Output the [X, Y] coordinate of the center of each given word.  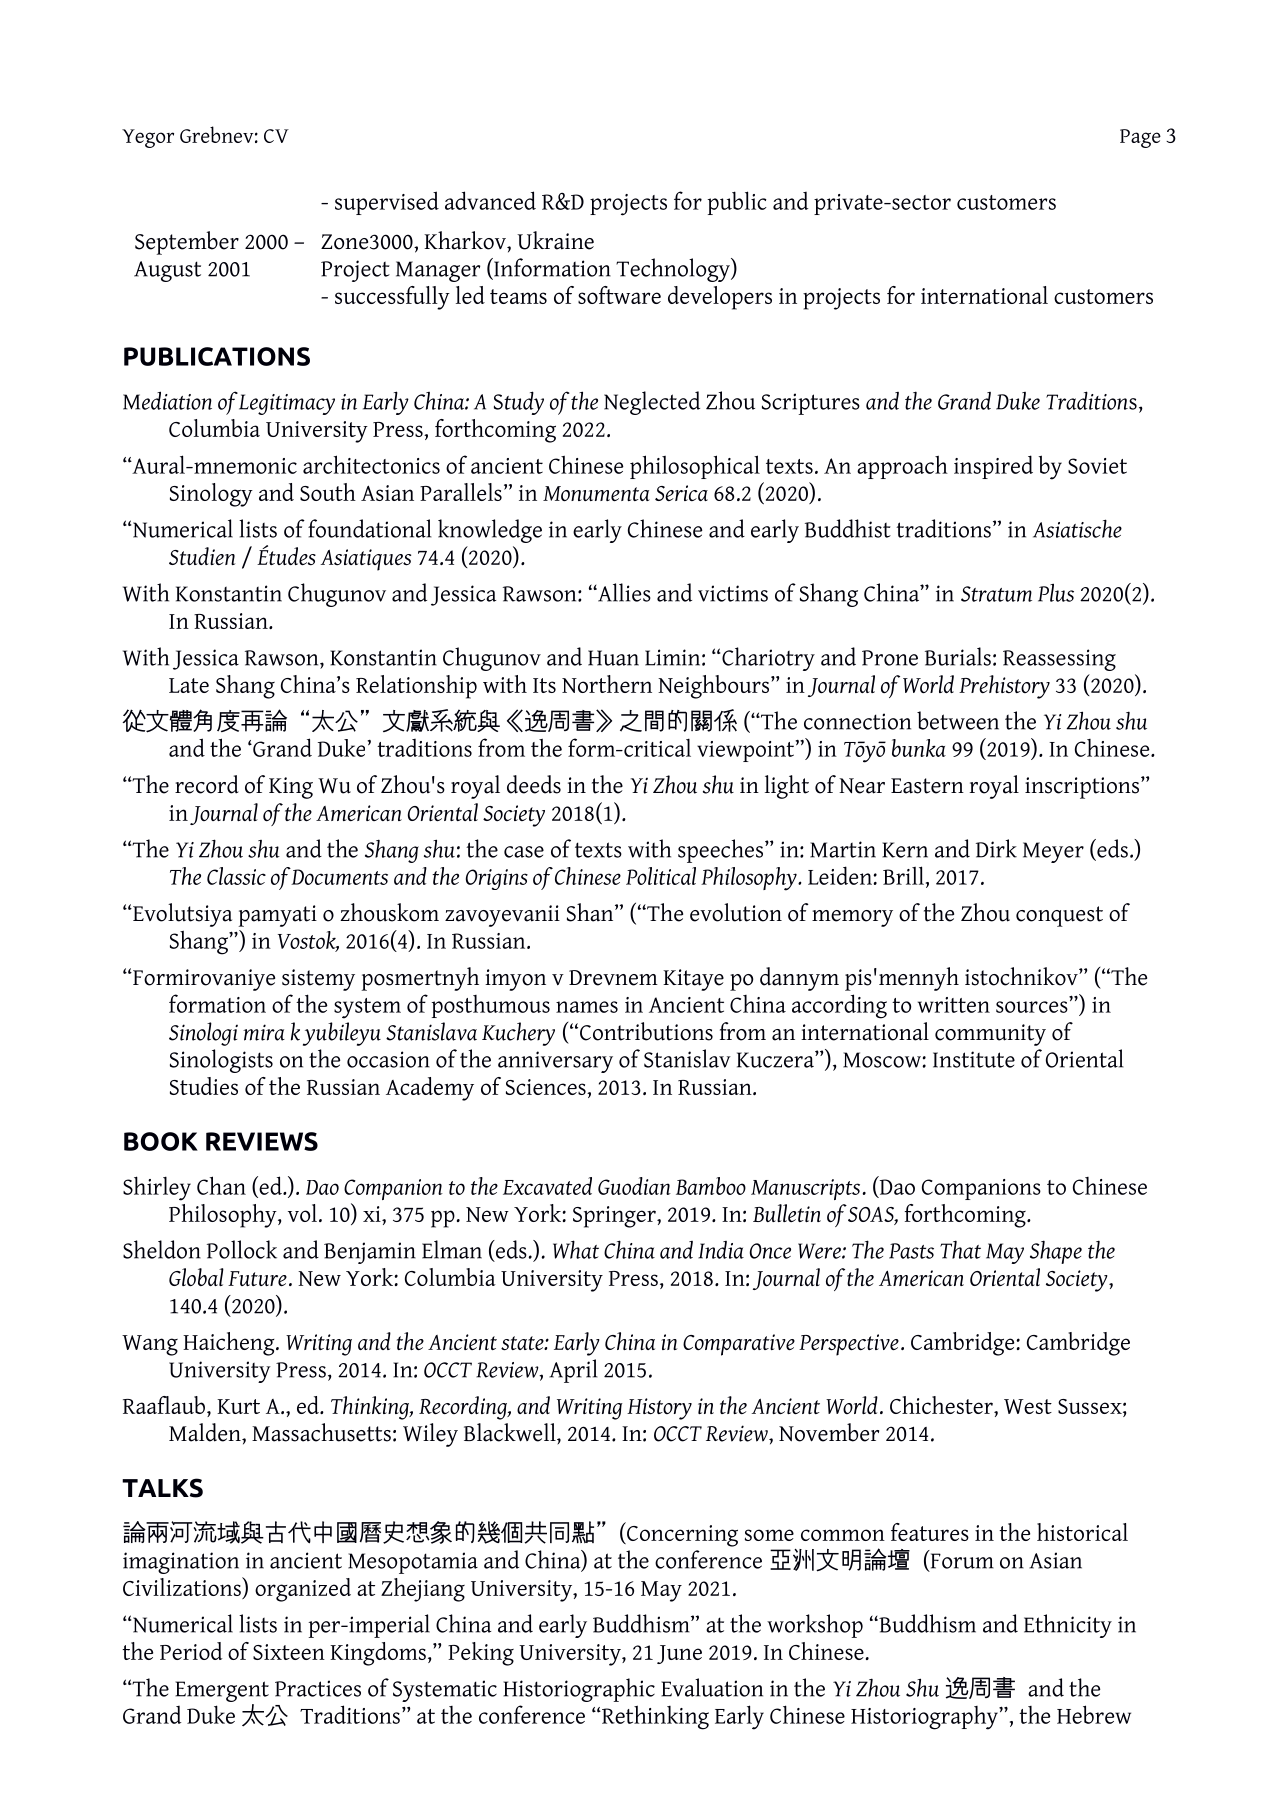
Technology [674, 270]
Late [189, 685]
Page [1140, 138]
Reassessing [1059, 660]
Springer [615, 1217]
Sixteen [289, 1652]
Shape [1056, 1252]
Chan [221, 1185]
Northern [607, 684]
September [187, 243]
